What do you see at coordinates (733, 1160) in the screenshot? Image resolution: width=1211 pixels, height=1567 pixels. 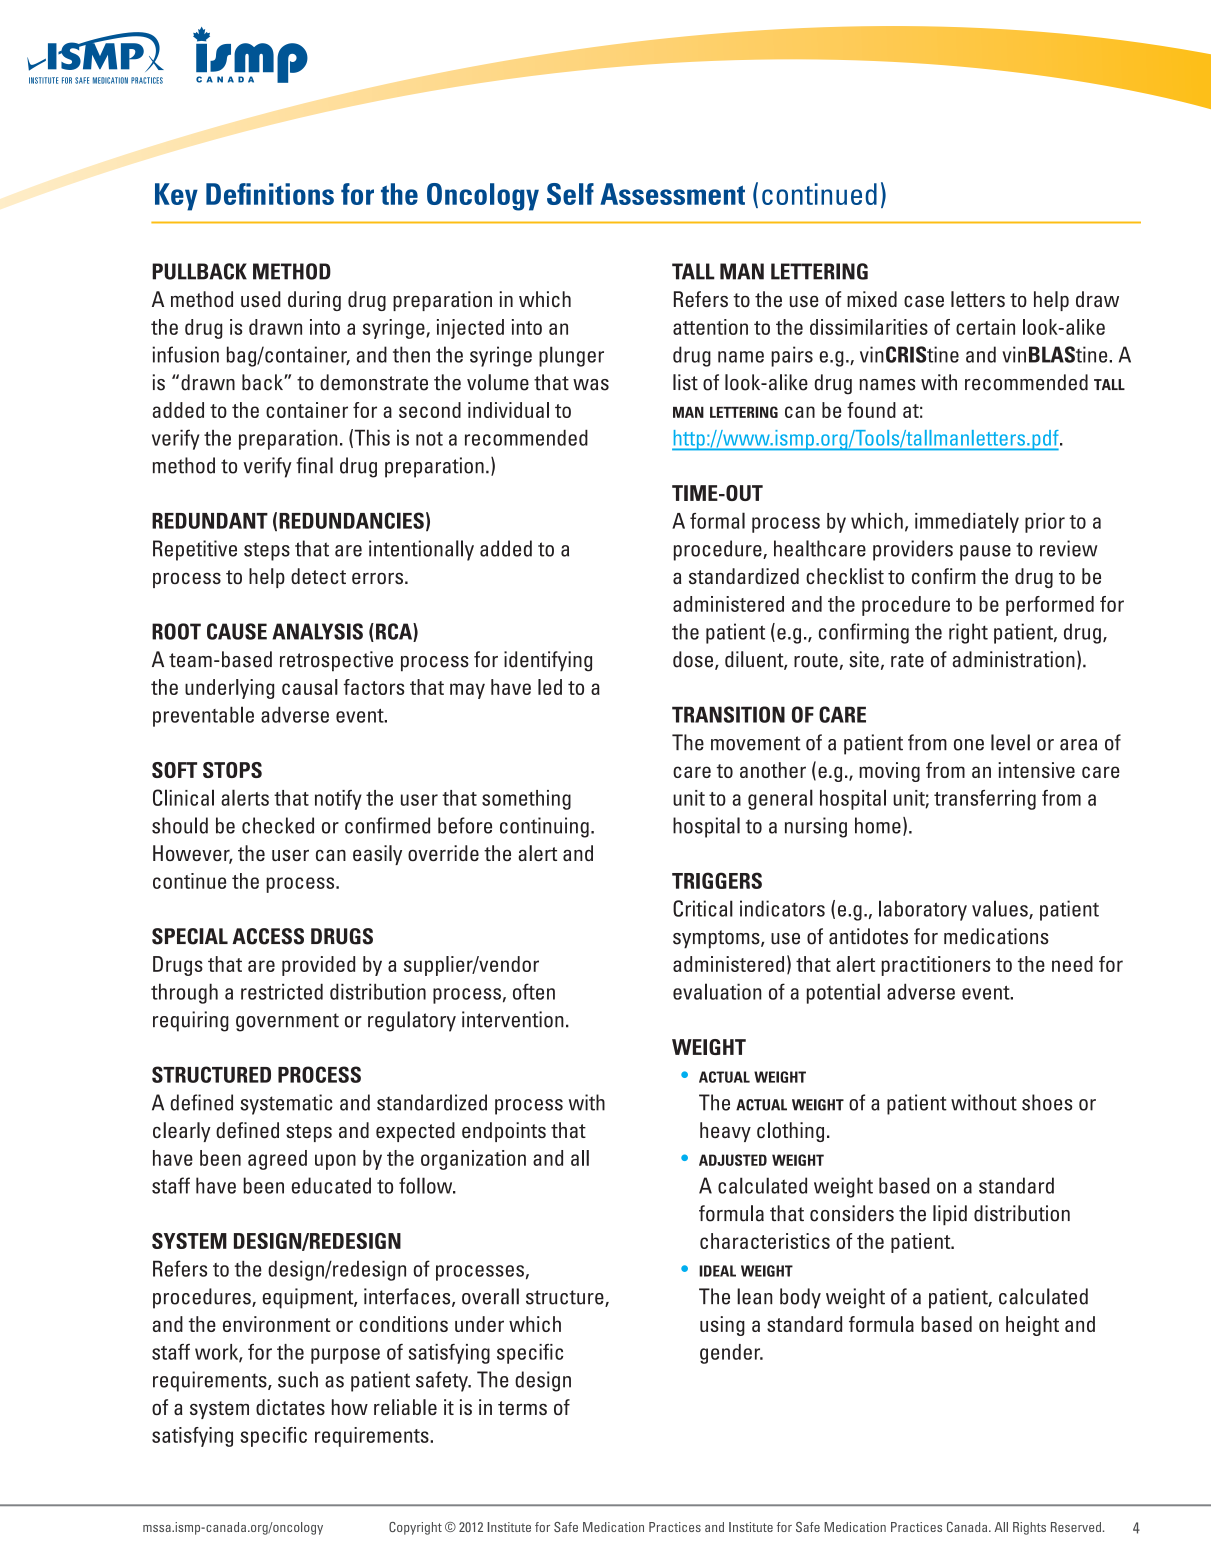 I see `adjusted` at bounding box center [733, 1160].
